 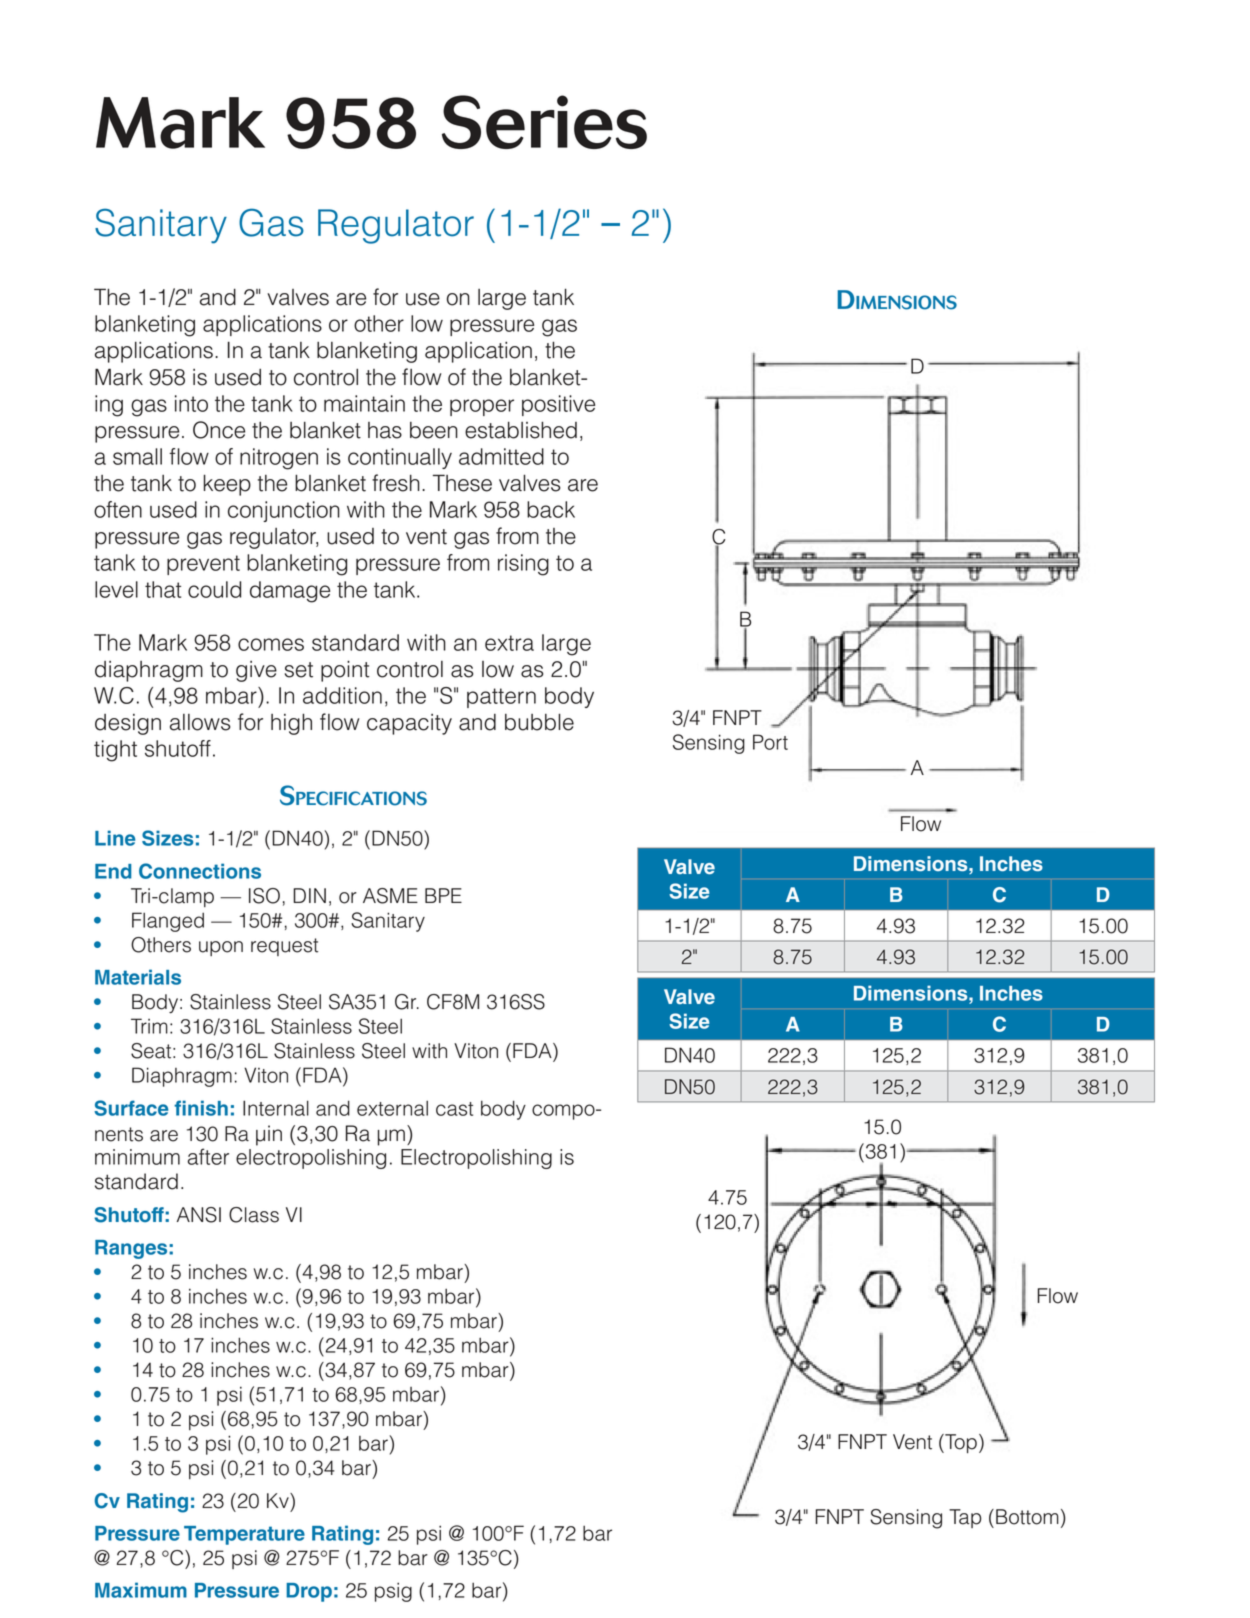 What do you see at coordinates (539, 722) in the screenshot?
I see `bubble` at bounding box center [539, 722].
